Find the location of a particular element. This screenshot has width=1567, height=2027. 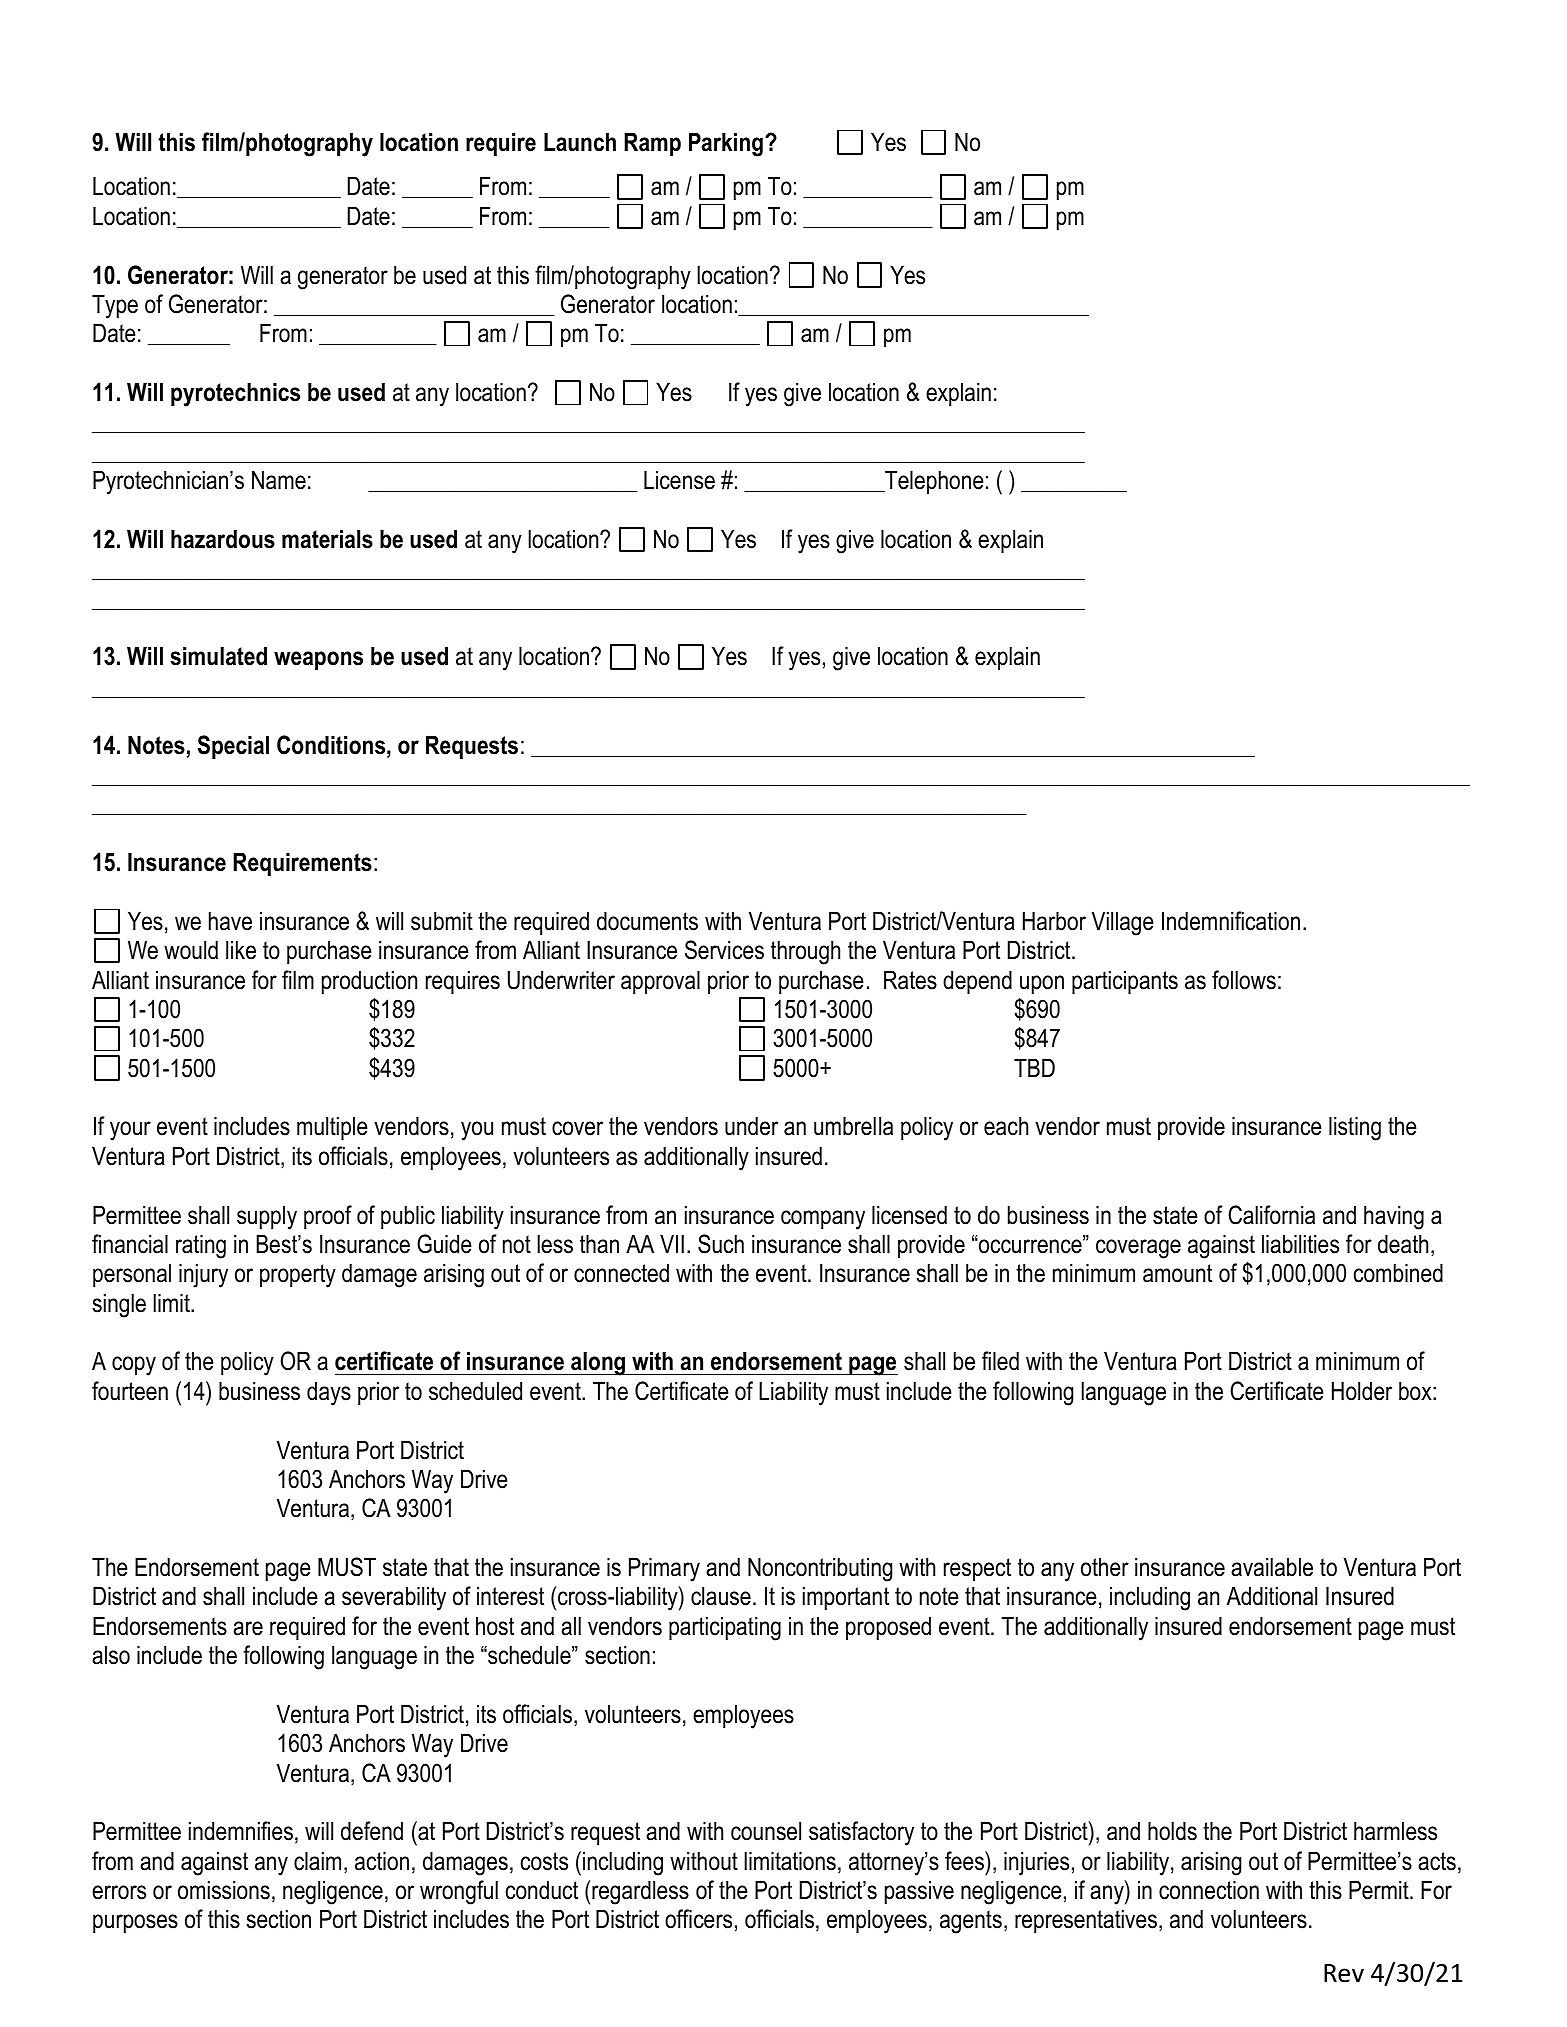

available is located at coordinates (1272, 1567).
